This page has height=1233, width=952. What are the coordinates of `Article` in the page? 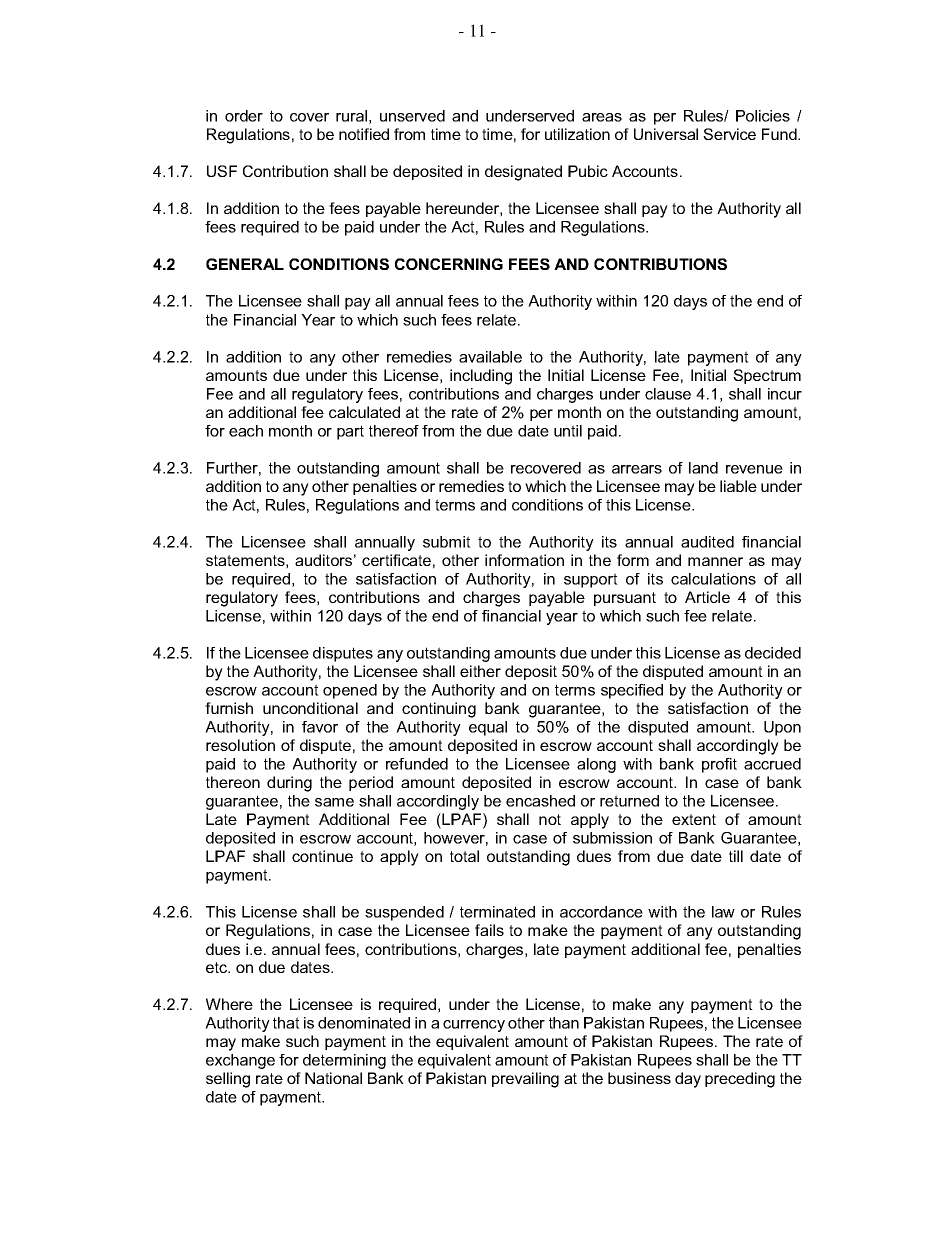 It's located at (707, 597).
